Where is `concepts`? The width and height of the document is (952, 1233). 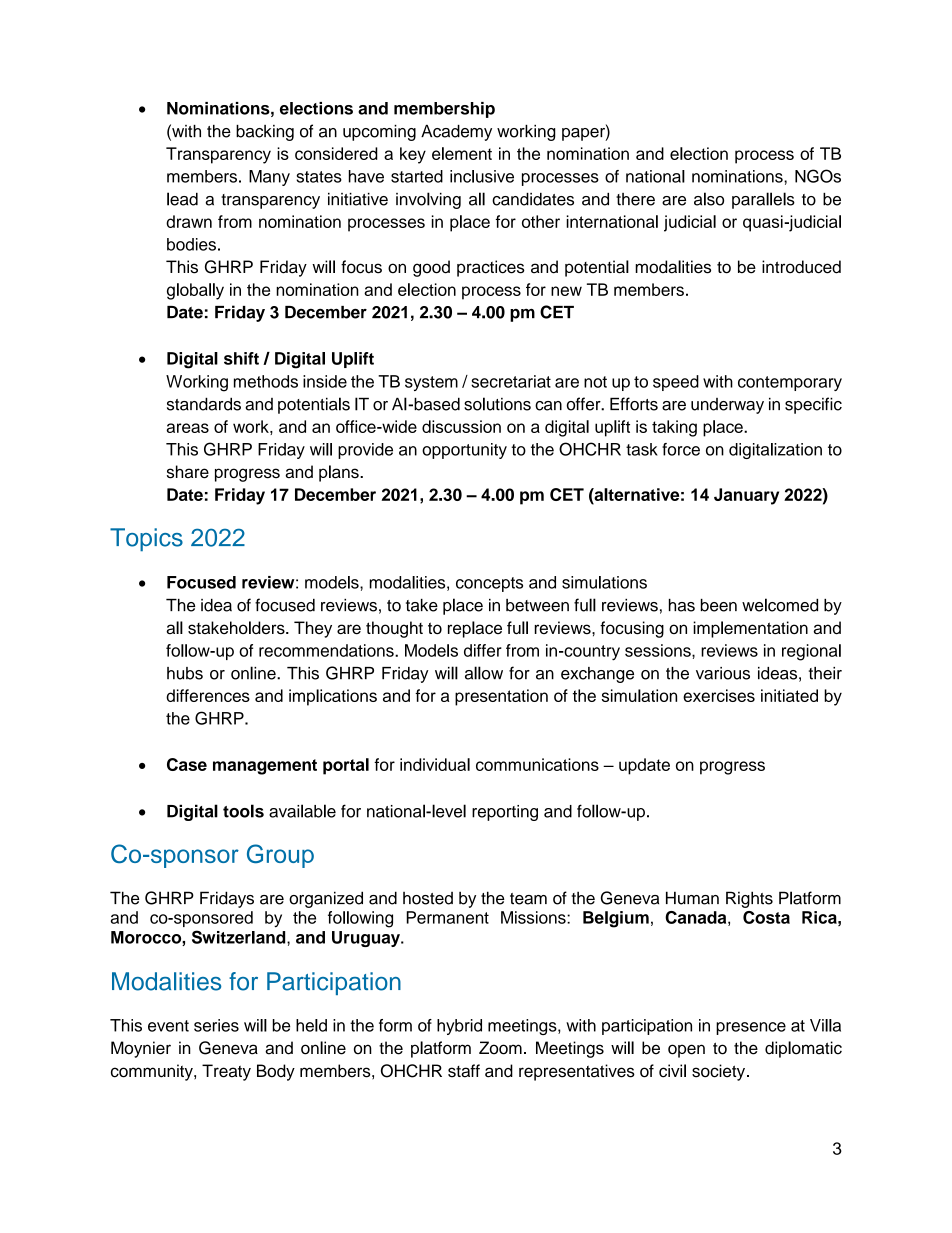
concepts is located at coordinates (489, 584).
